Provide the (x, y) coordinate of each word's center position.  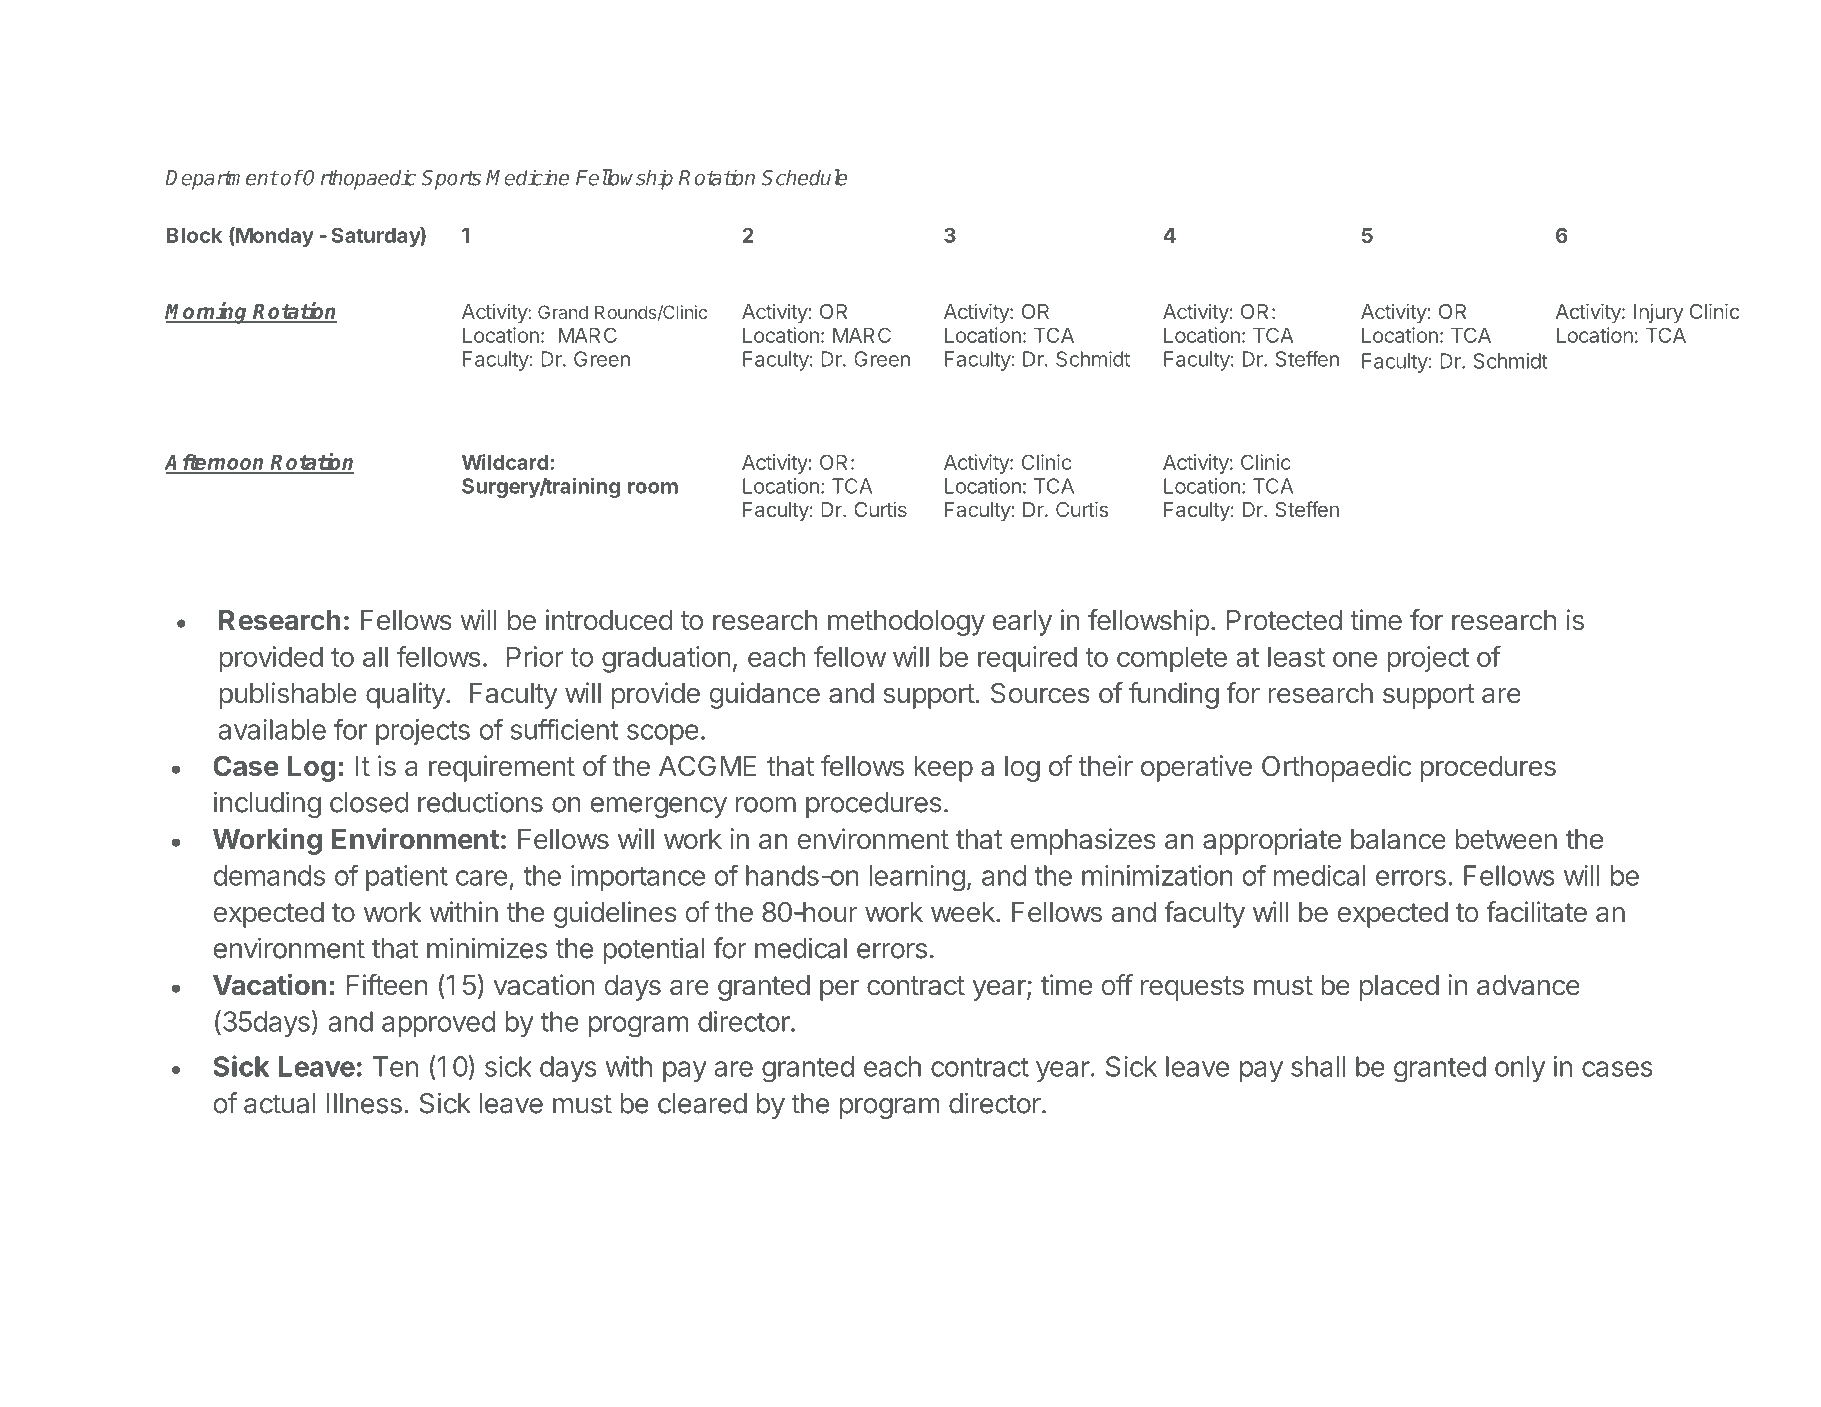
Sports (451, 180)
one (1355, 659)
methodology (906, 623)
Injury (1658, 313)
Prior (535, 656)
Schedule (804, 177)
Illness (364, 1103)
